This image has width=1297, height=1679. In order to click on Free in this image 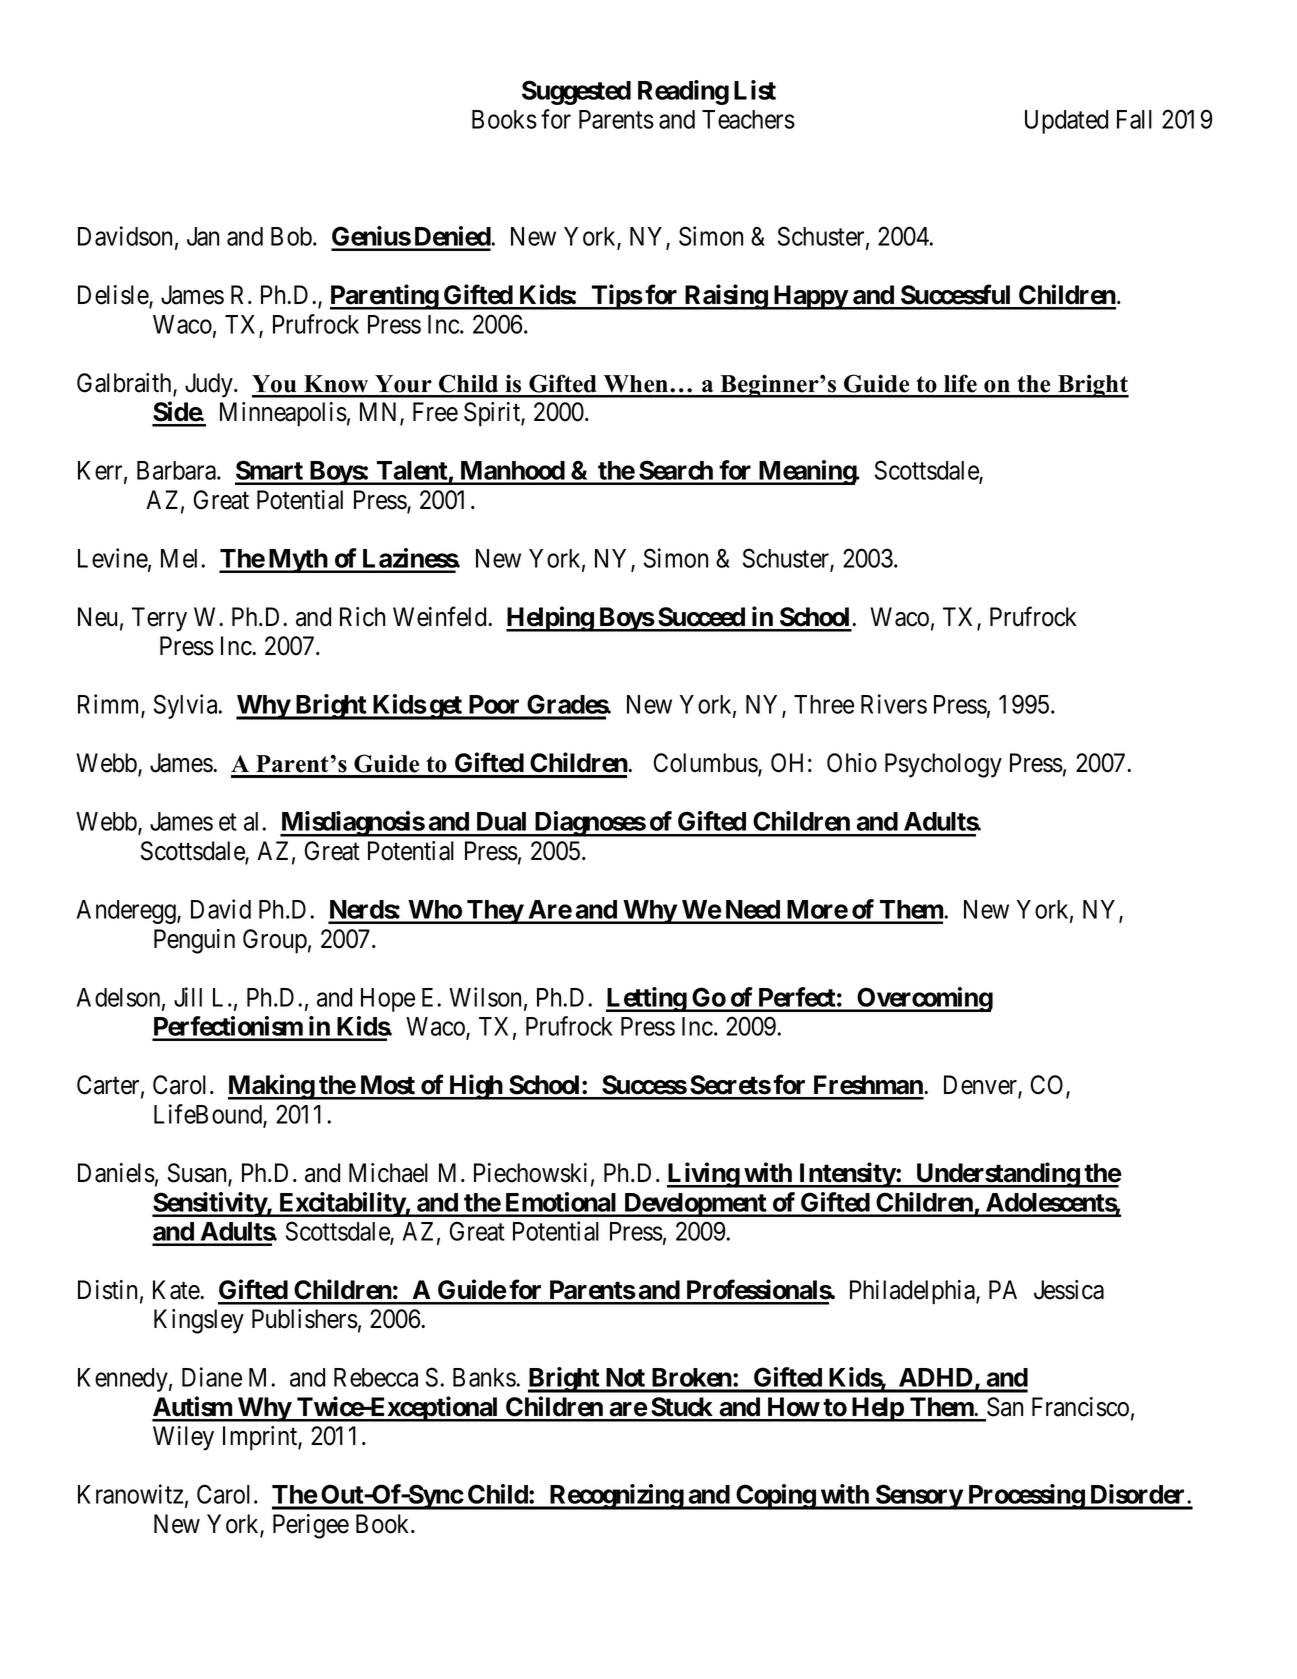, I will do `click(435, 412)`.
